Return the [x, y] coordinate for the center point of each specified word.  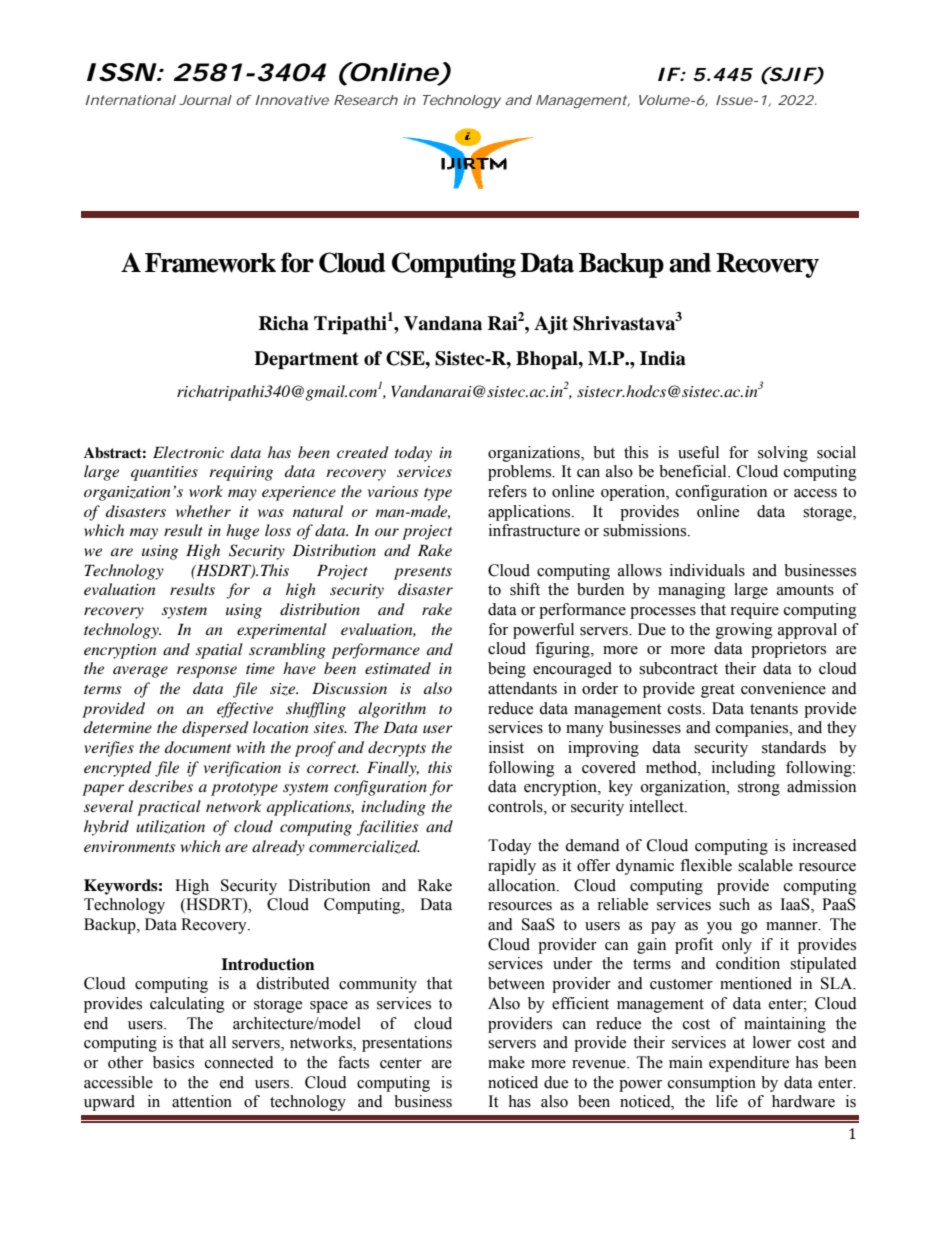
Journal [205, 100]
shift [525, 589]
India [663, 358]
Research [366, 100]
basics [173, 1062]
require [754, 611]
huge [242, 532]
